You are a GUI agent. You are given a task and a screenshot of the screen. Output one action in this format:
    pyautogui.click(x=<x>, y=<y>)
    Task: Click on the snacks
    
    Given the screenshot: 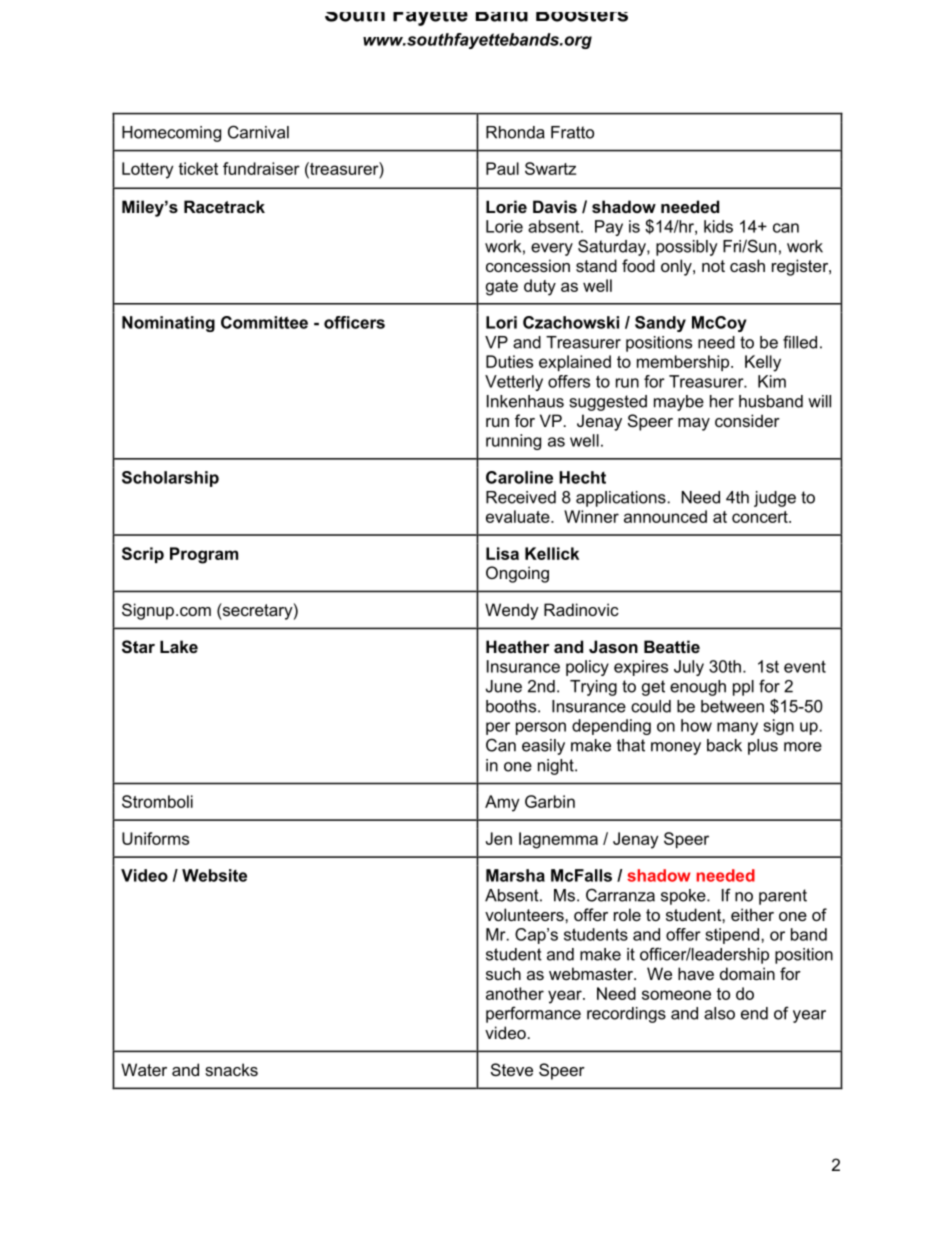 What is the action you would take?
    pyautogui.click(x=231, y=1069)
